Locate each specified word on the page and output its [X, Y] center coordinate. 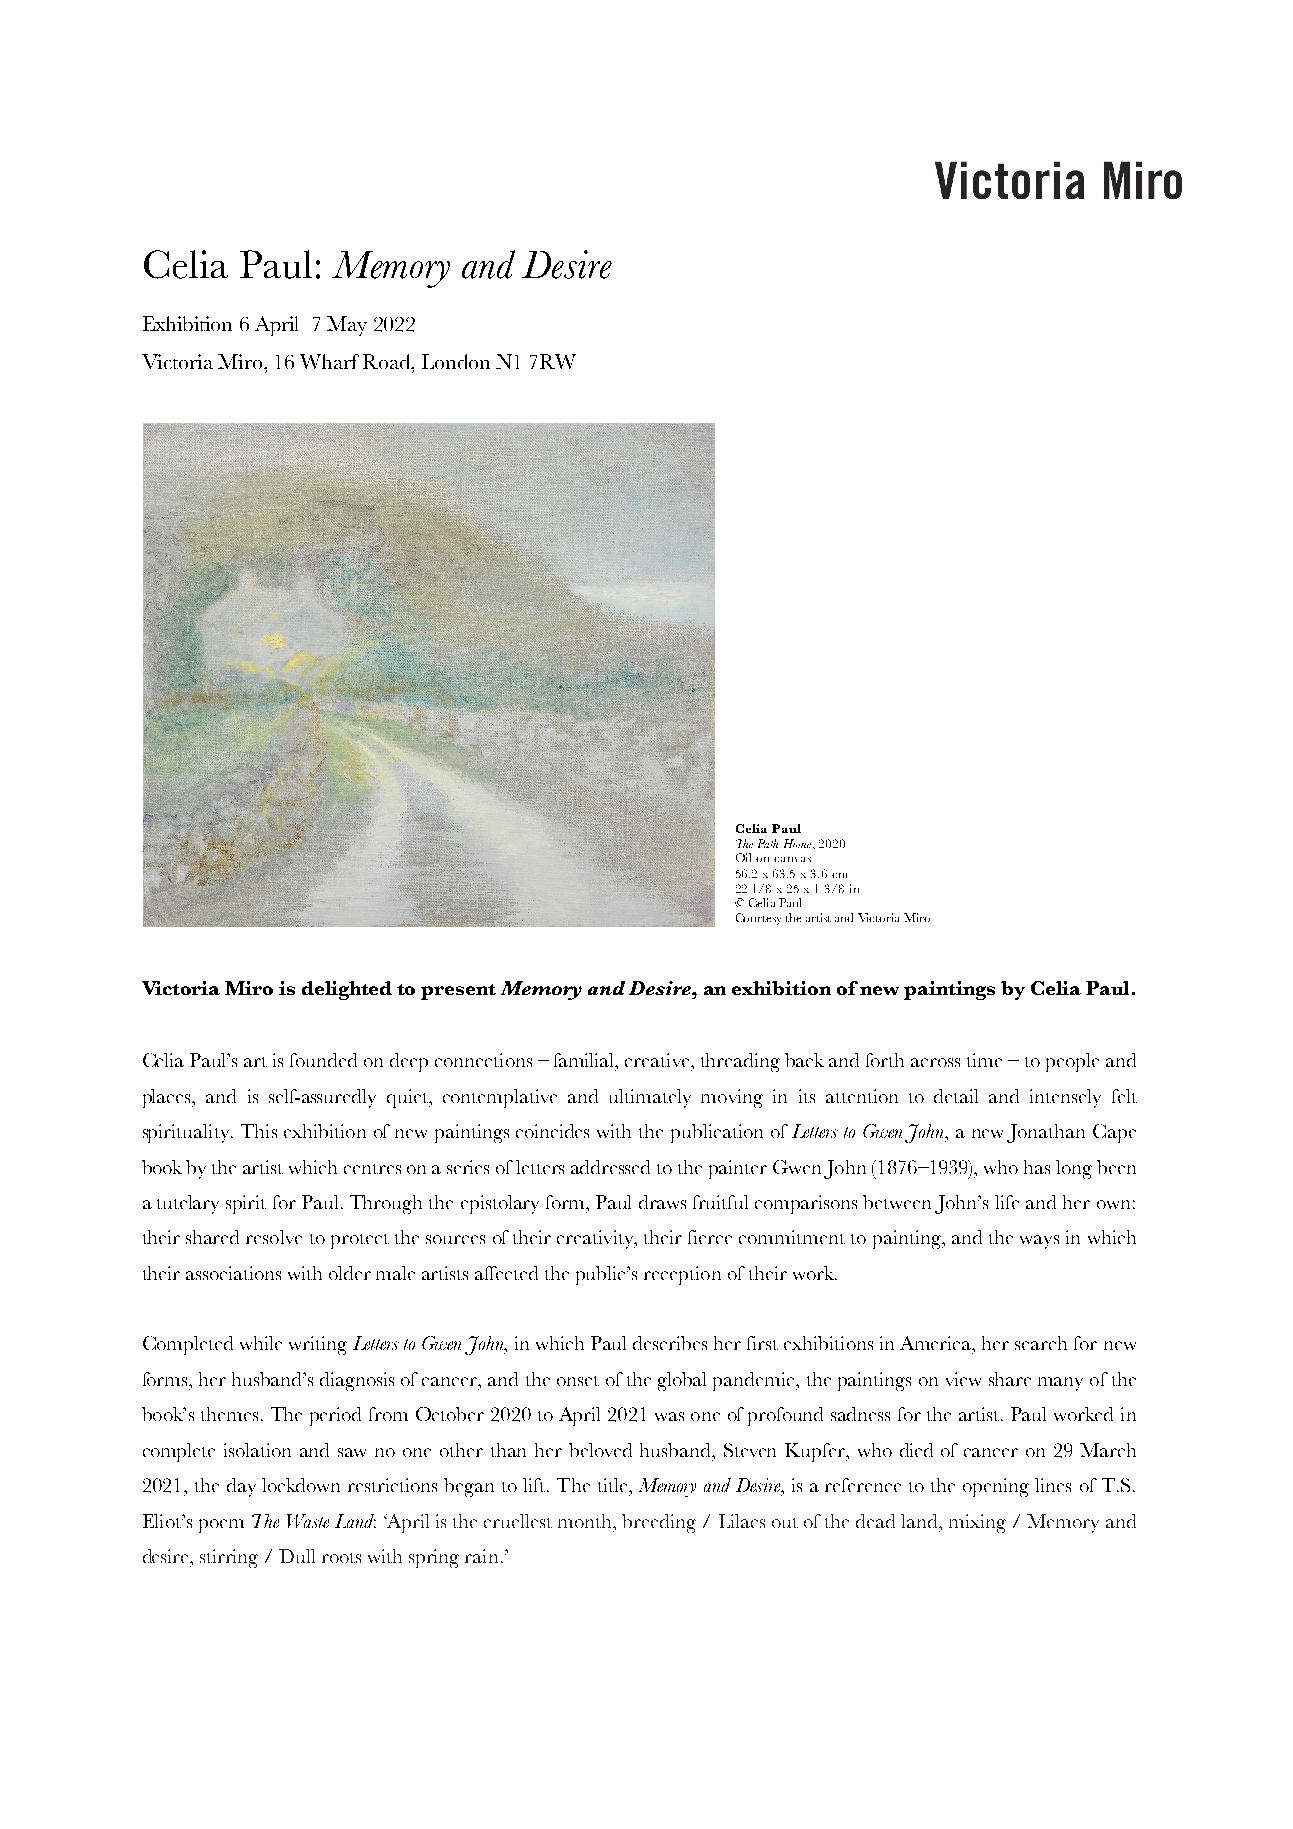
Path [768, 843]
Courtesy [758, 919]
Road [388, 361]
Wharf [329, 361]
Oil [743, 857]
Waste [308, 1521]
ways [1039, 1242]
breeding [659, 1523]
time [984, 1060]
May [347, 326]
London [456, 361]
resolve [274, 1237]
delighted [347, 990]
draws [662, 1202]
